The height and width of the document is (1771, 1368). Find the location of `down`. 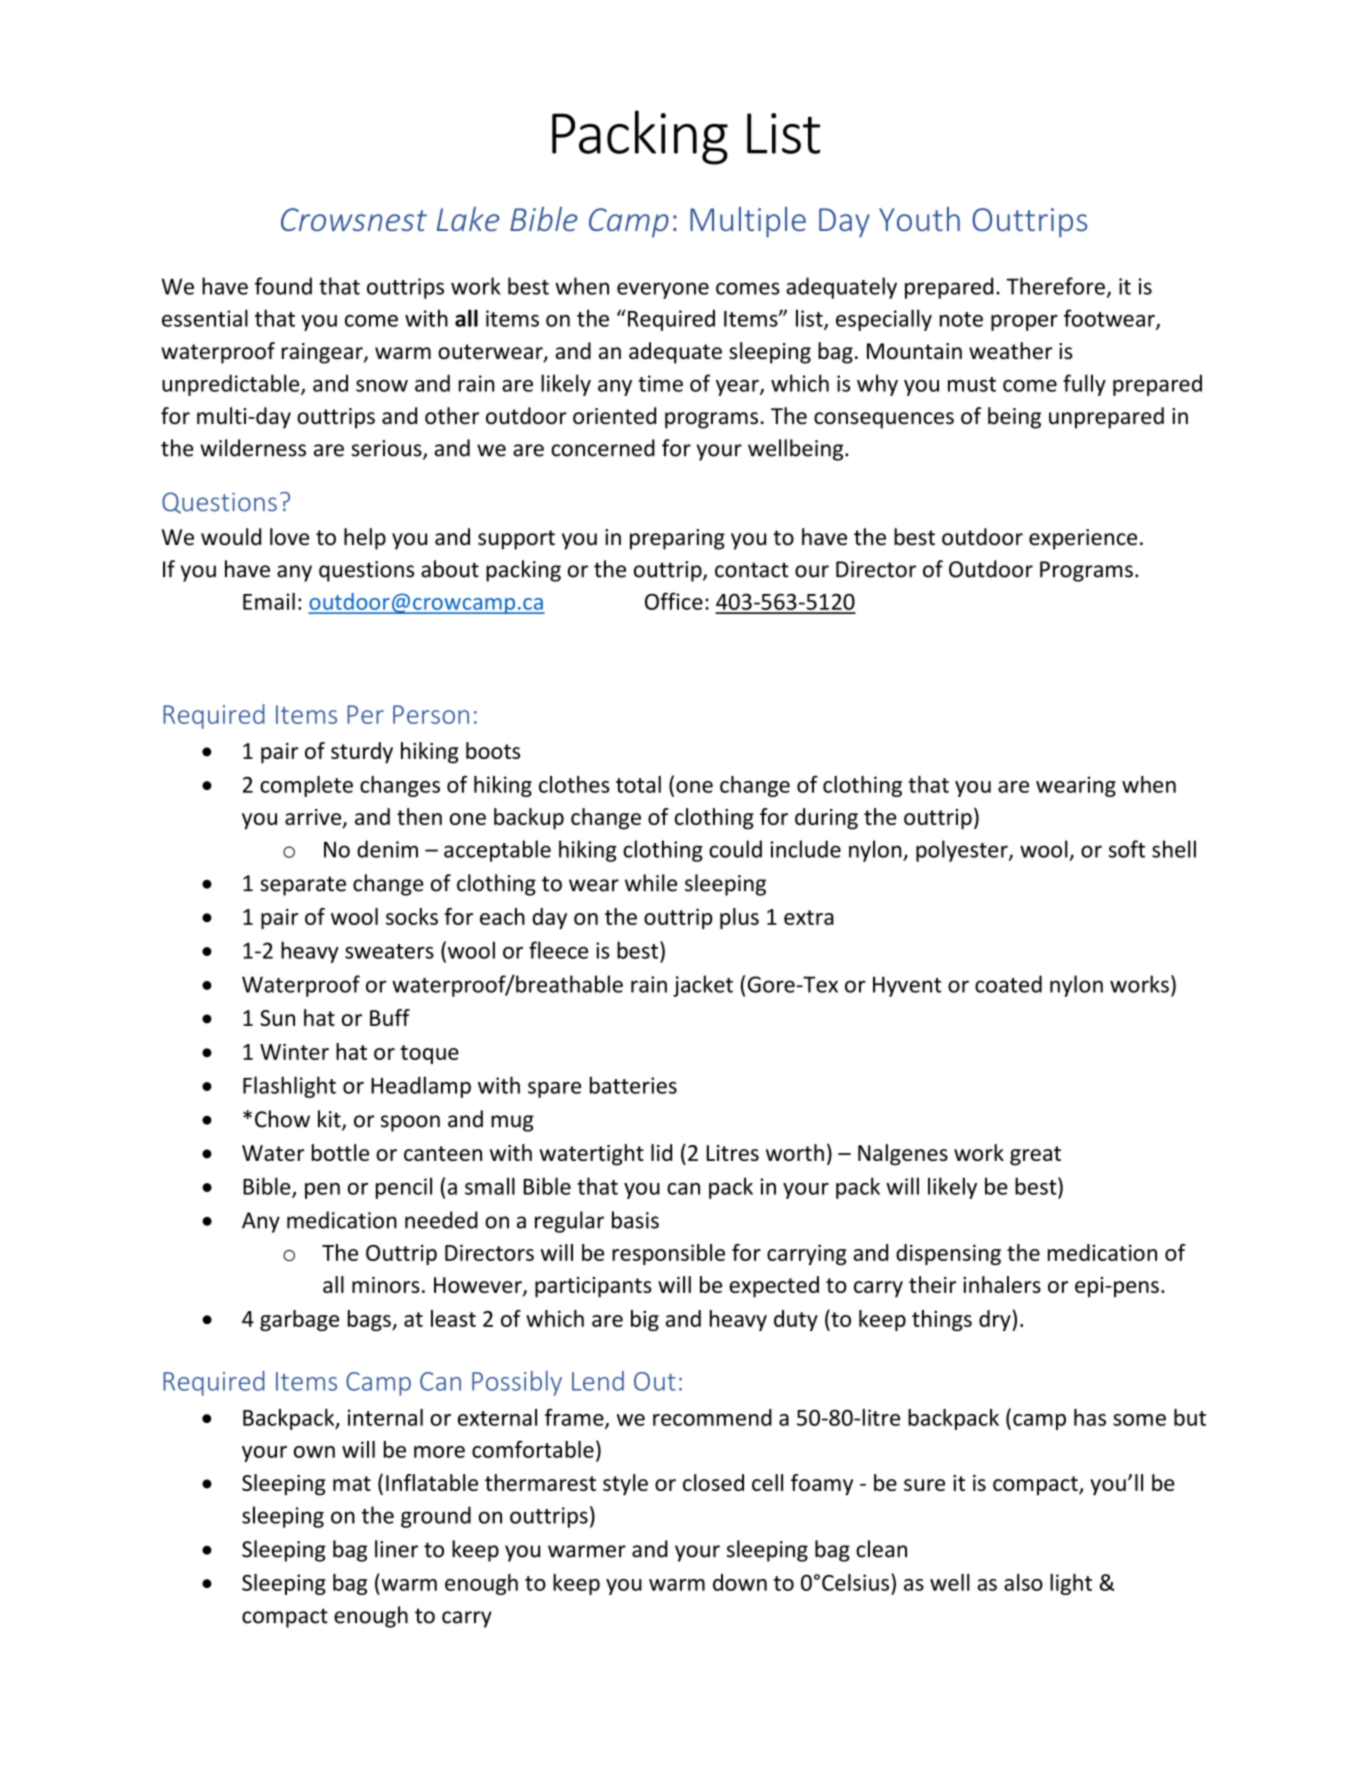

down is located at coordinates (740, 1582).
